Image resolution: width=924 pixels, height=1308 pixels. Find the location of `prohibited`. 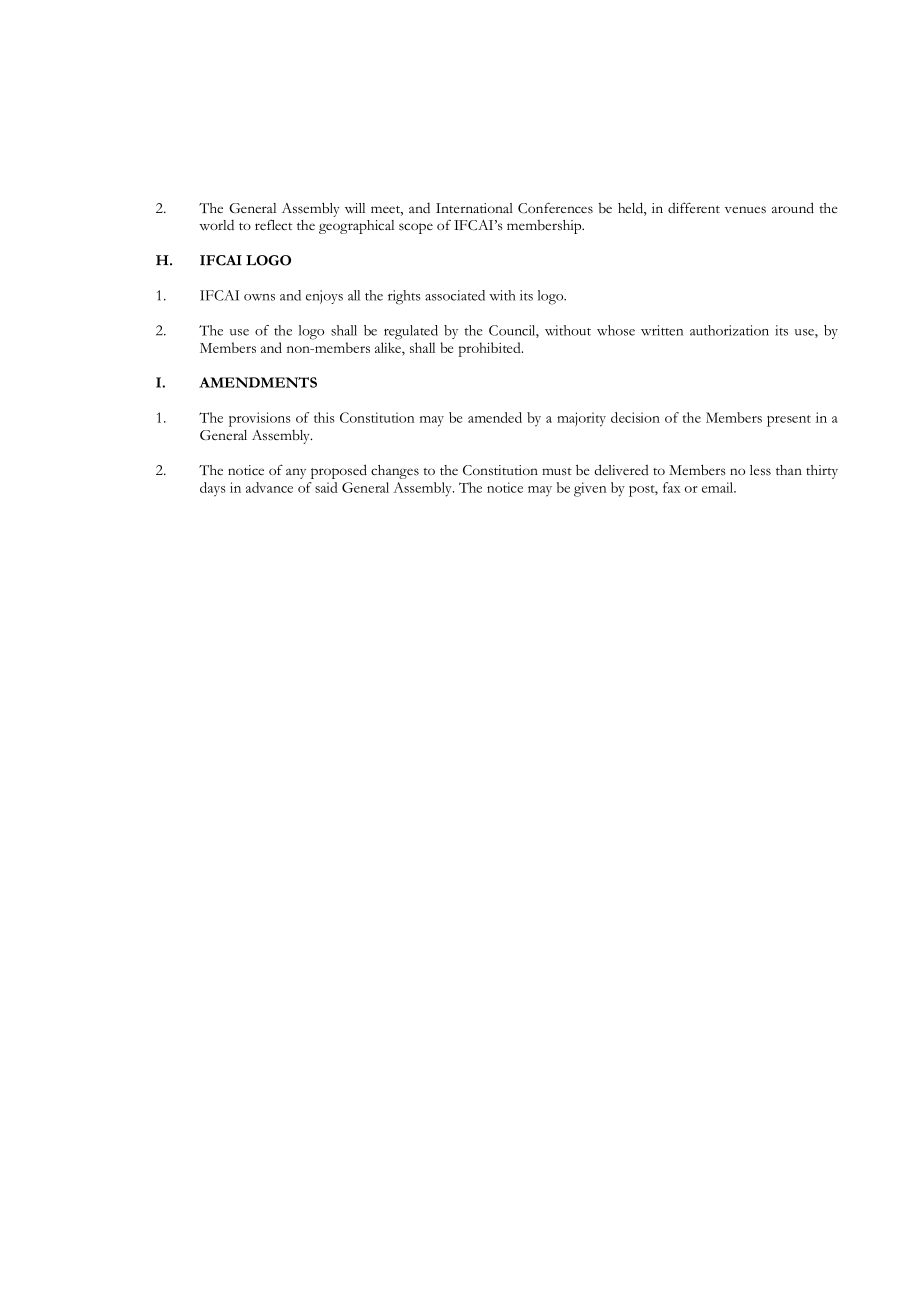

prohibited is located at coordinates (491, 349).
